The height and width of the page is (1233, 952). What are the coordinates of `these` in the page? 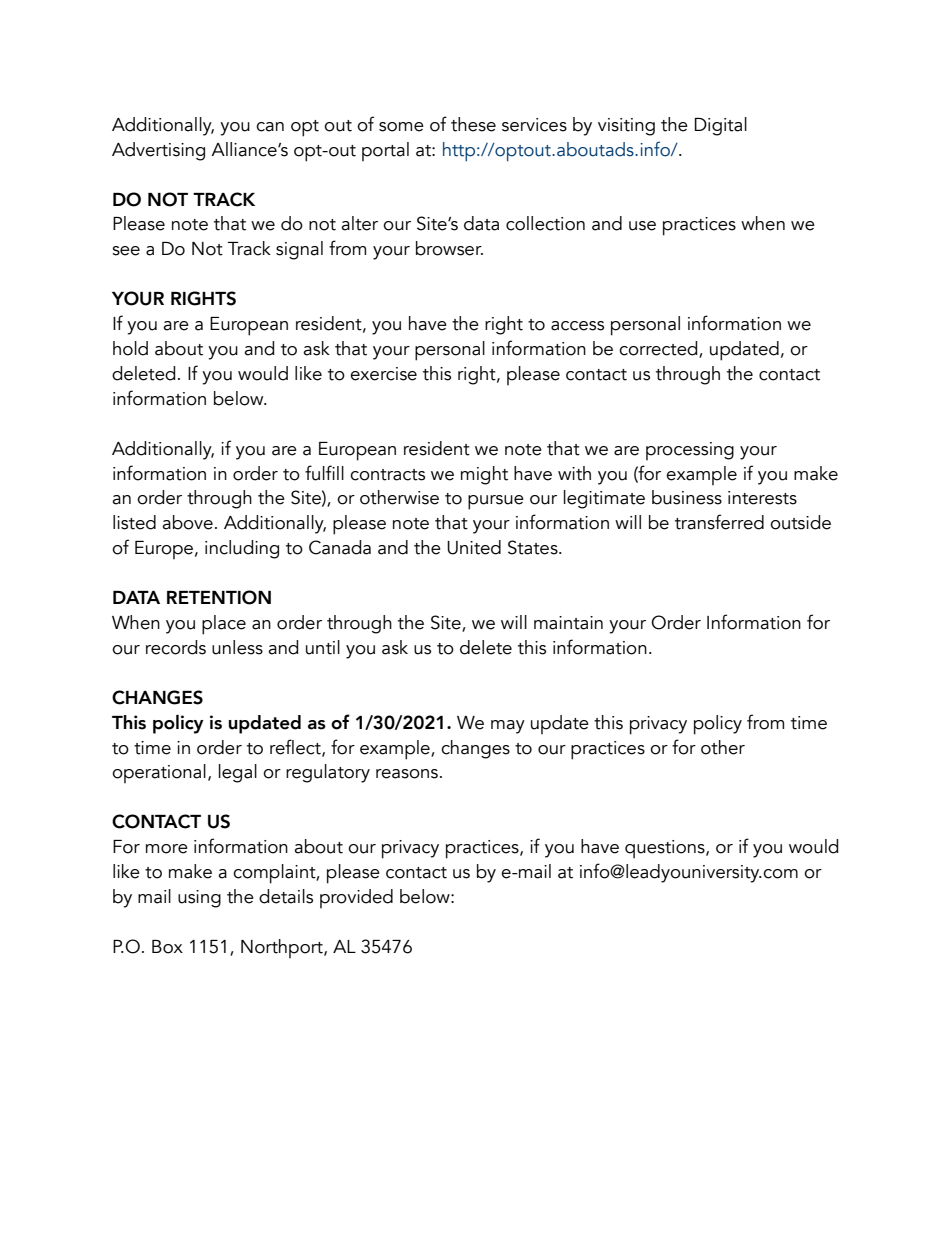 It's located at (473, 124).
